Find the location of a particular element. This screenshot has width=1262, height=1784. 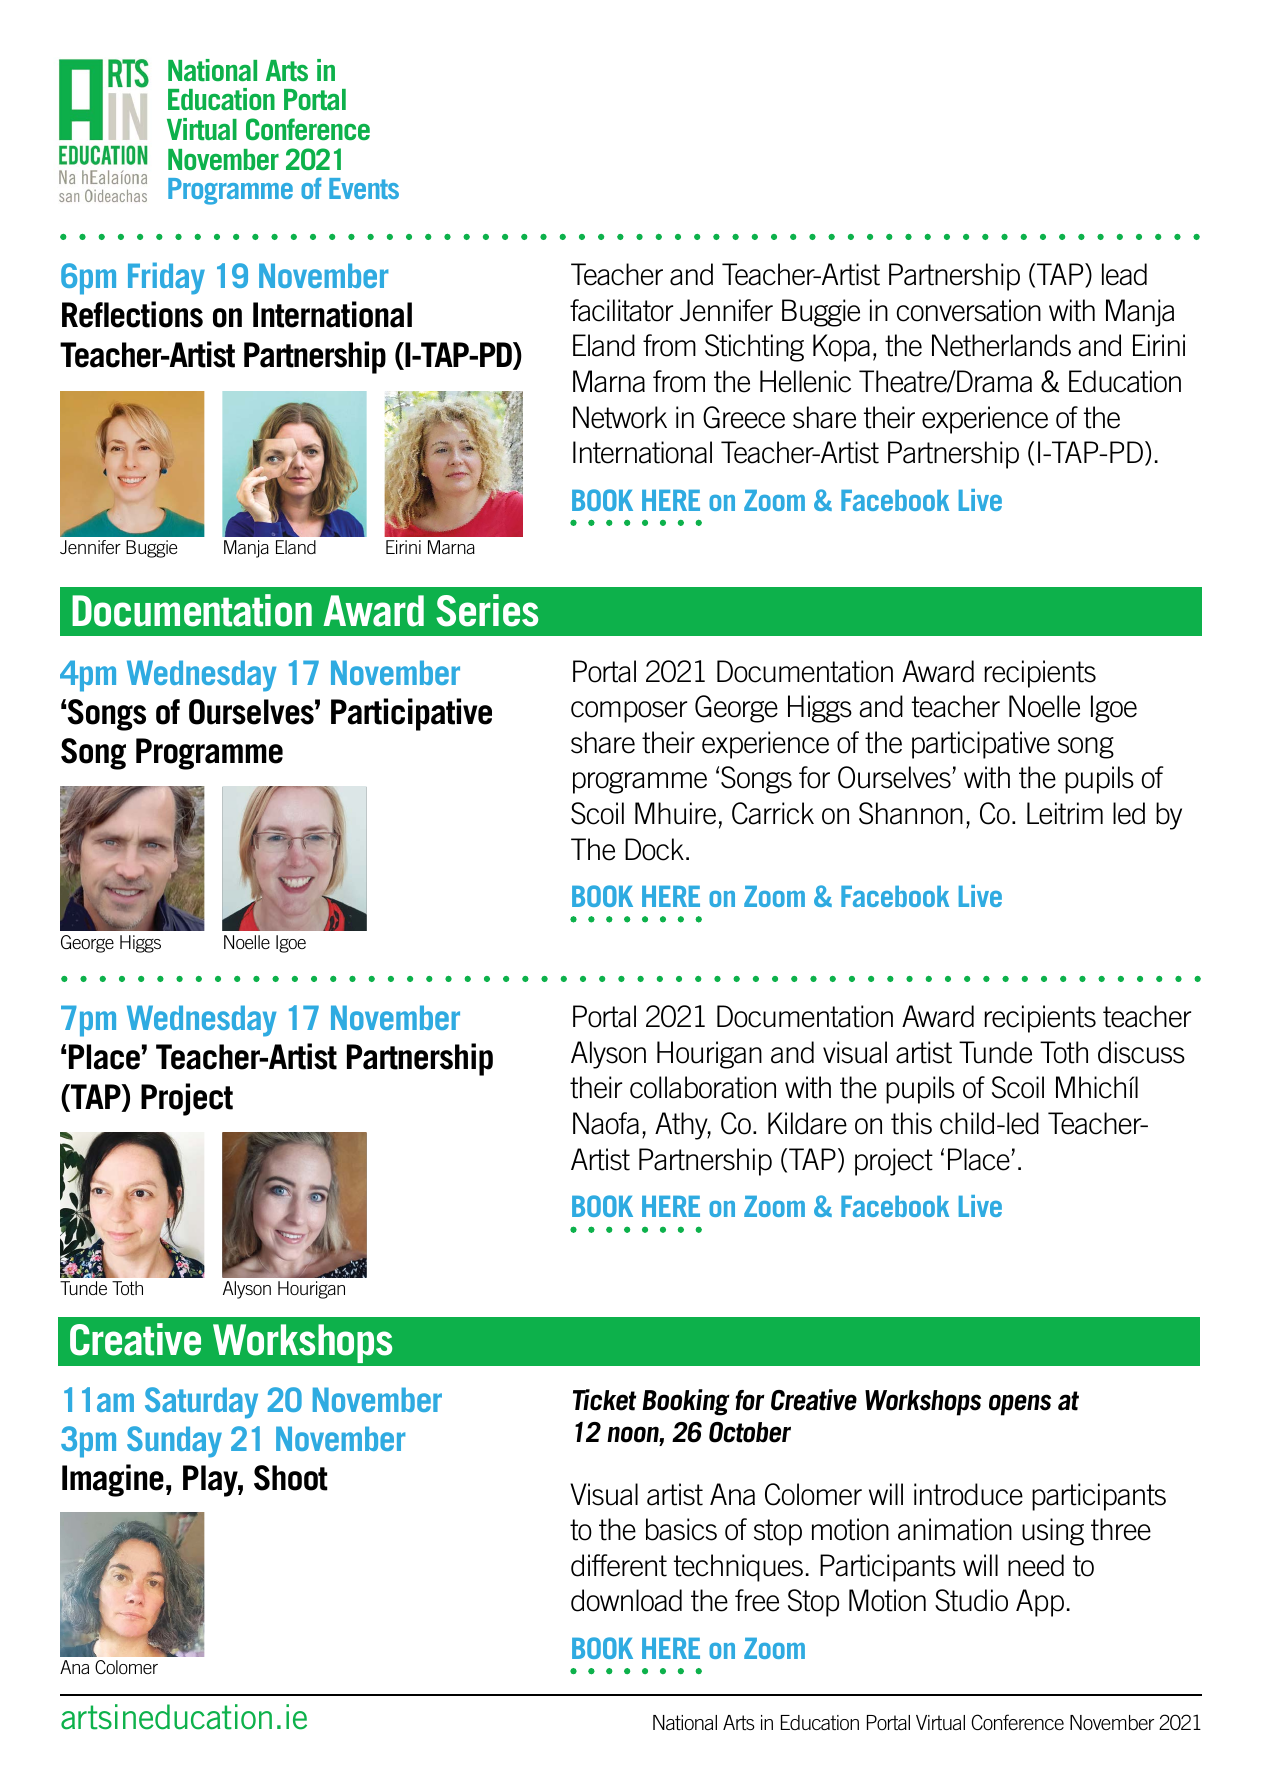

Shannon is located at coordinates (911, 813).
